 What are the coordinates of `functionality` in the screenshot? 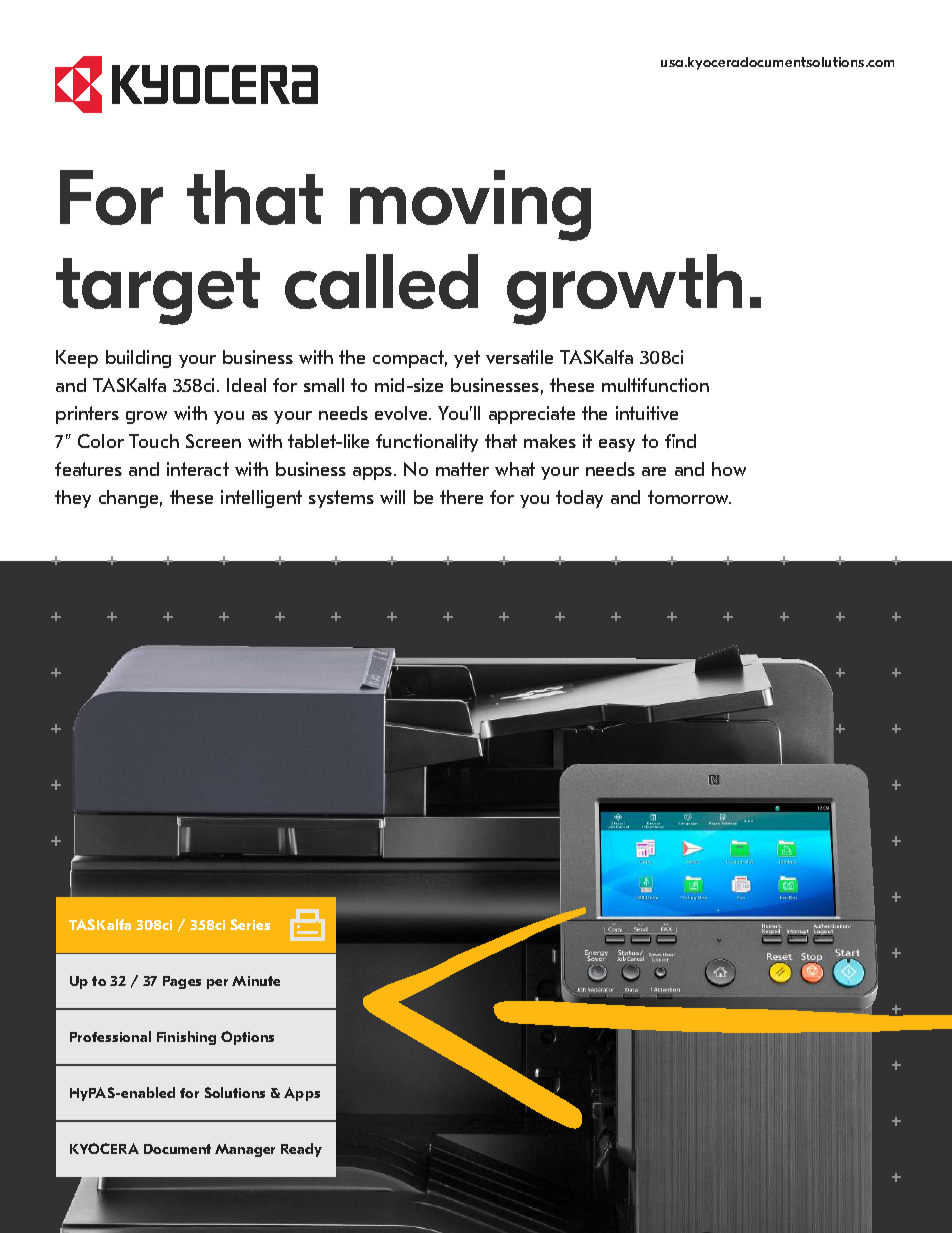 It's located at (427, 443).
